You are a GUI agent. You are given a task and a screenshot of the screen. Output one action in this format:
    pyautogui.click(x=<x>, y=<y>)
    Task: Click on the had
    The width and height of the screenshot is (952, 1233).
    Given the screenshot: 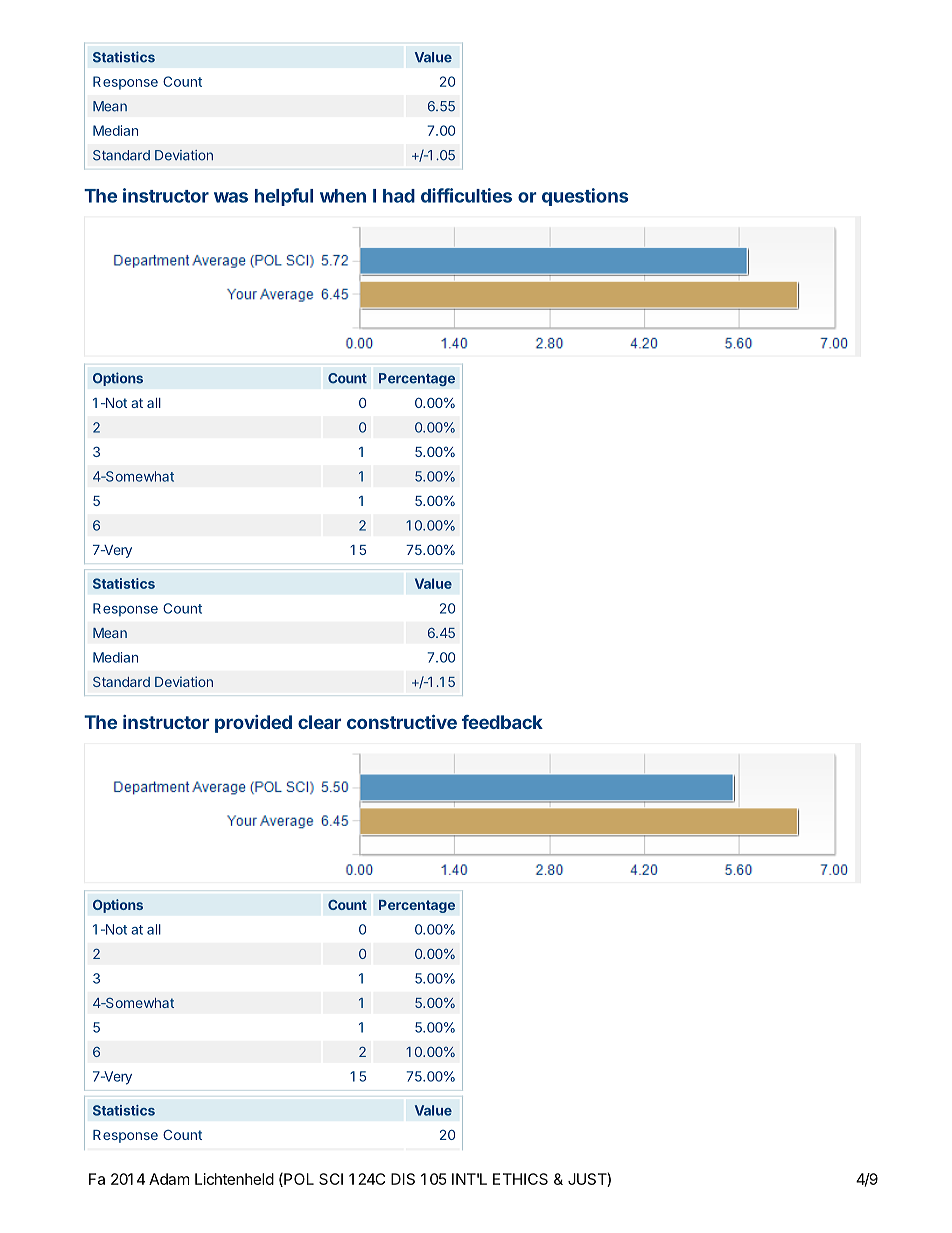 What is the action you would take?
    pyautogui.click(x=399, y=196)
